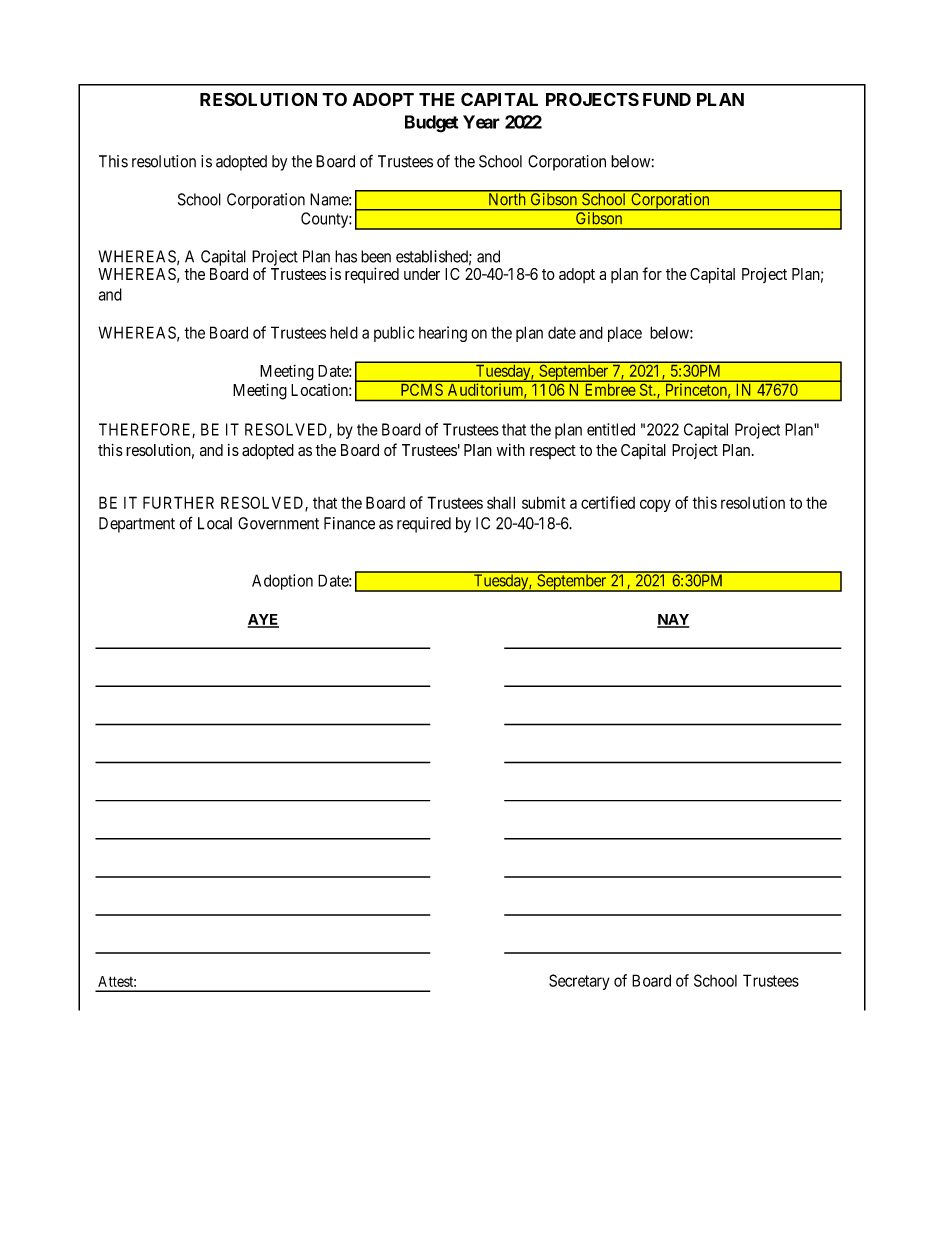  What do you see at coordinates (346, 256) in the screenshot?
I see `has` at bounding box center [346, 256].
